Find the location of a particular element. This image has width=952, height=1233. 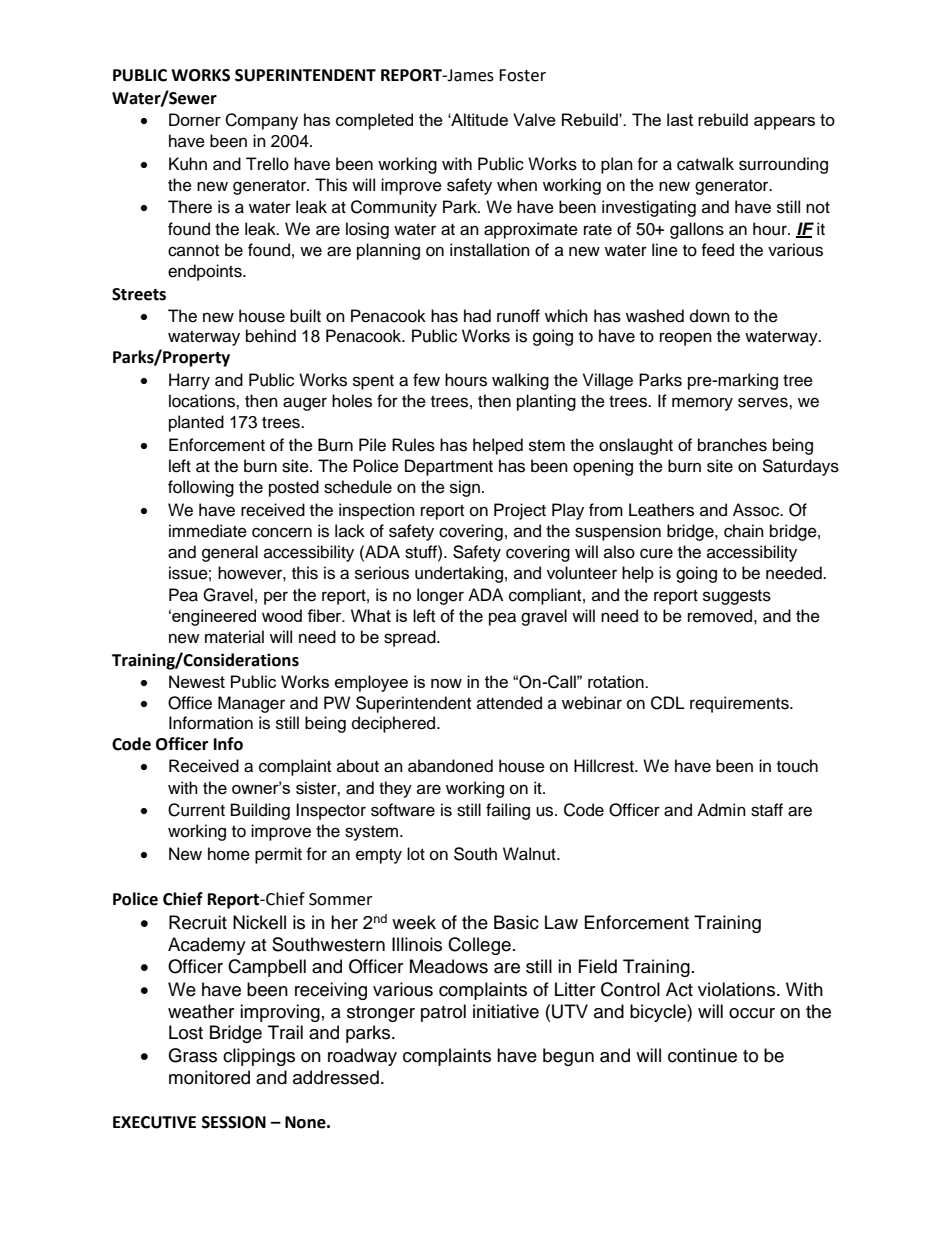

undertaking is located at coordinates (459, 574).
